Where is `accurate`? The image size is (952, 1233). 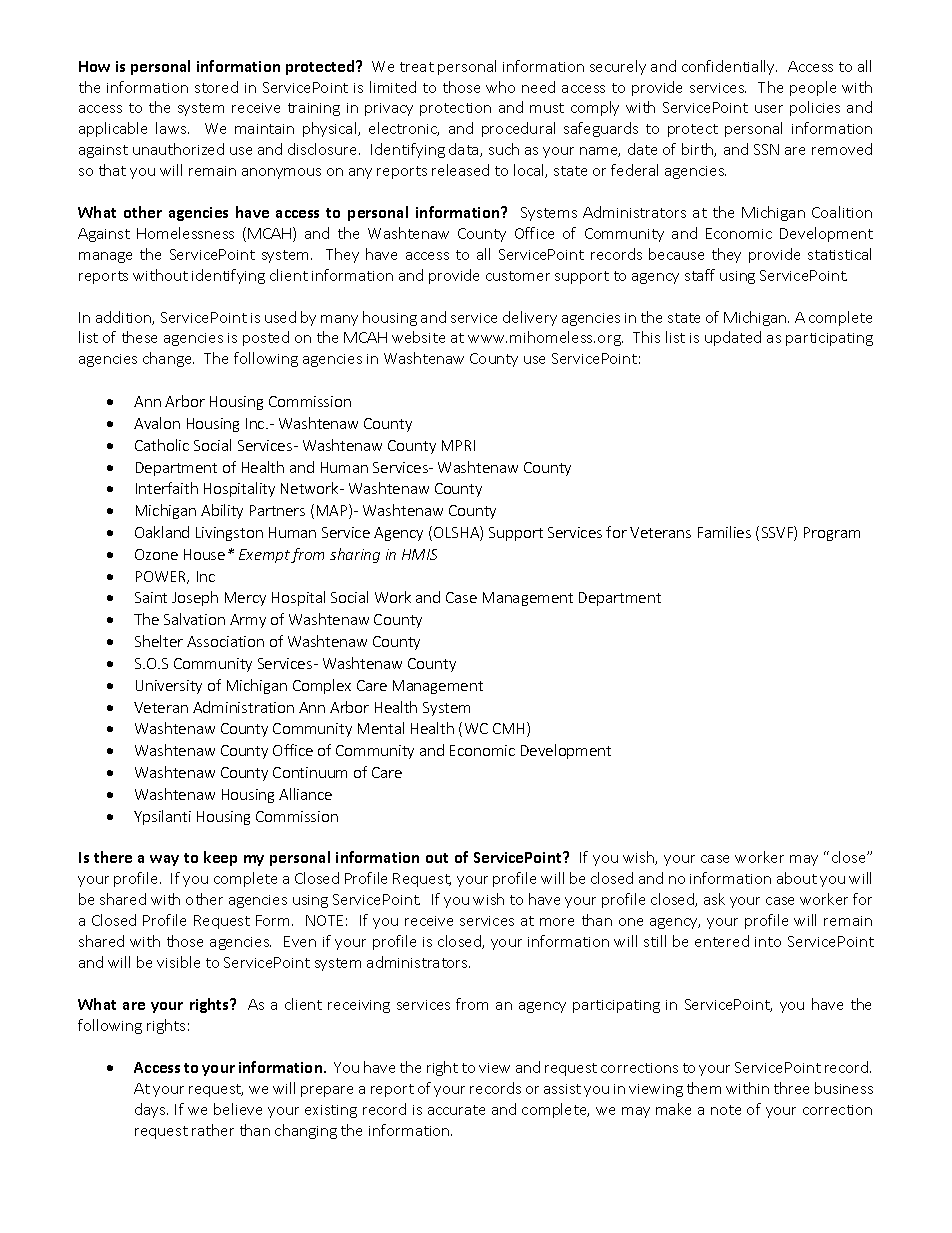
accurate is located at coordinates (456, 1110).
